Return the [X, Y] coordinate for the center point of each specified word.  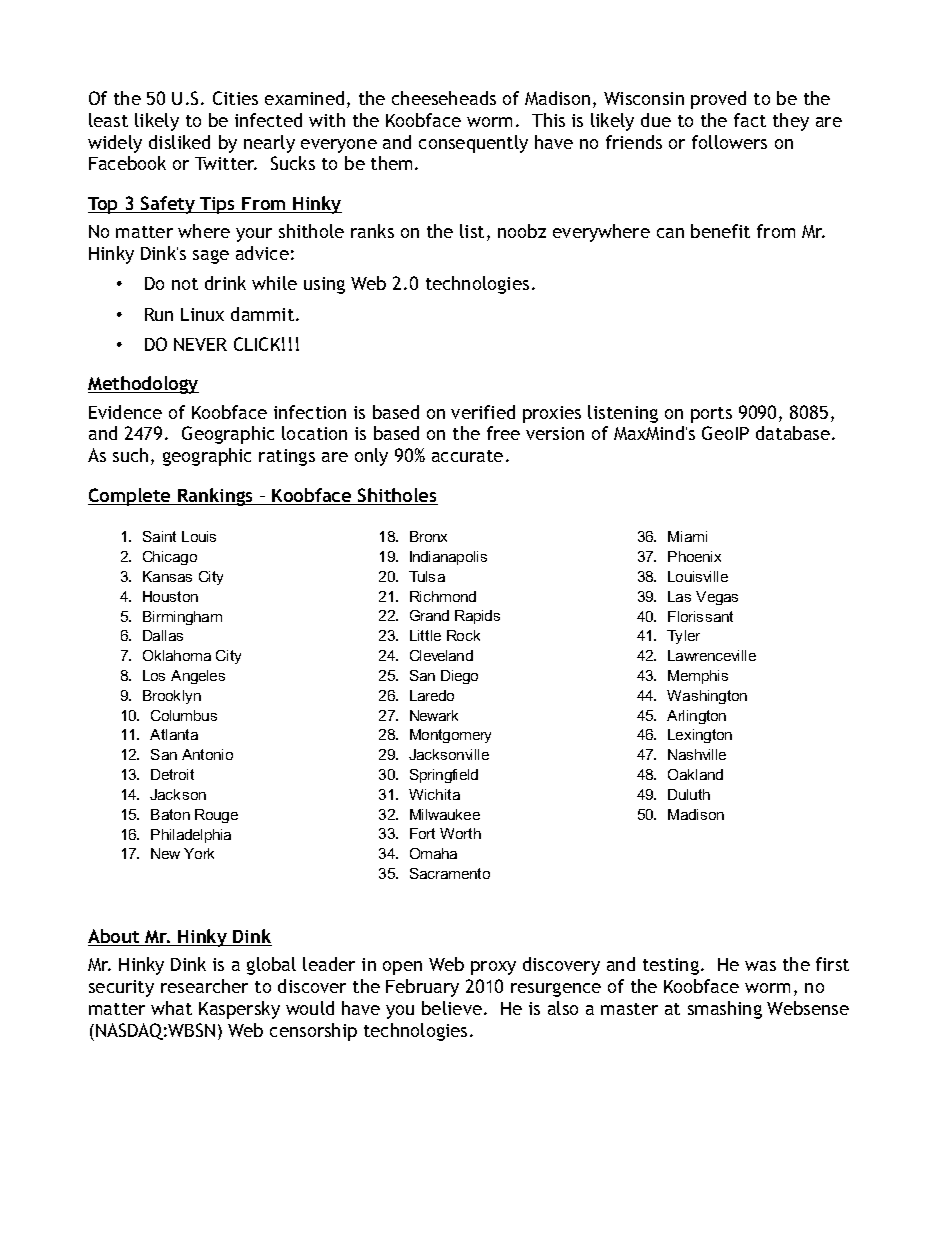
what [171, 1008]
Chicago [170, 558]
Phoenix [694, 556]
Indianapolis [448, 558]
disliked [179, 142]
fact [750, 120]
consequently [473, 144]
